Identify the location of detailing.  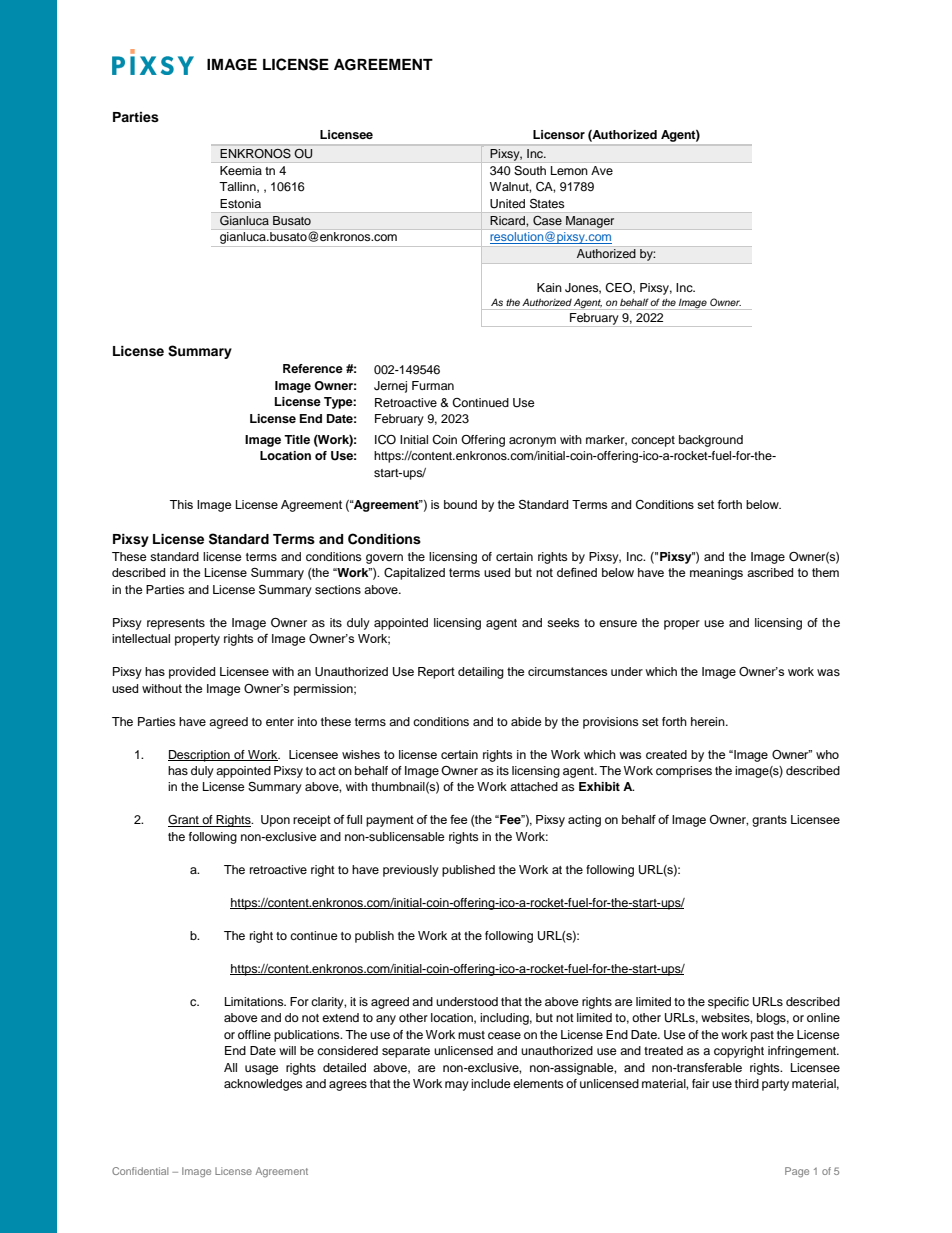
(481, 673).
